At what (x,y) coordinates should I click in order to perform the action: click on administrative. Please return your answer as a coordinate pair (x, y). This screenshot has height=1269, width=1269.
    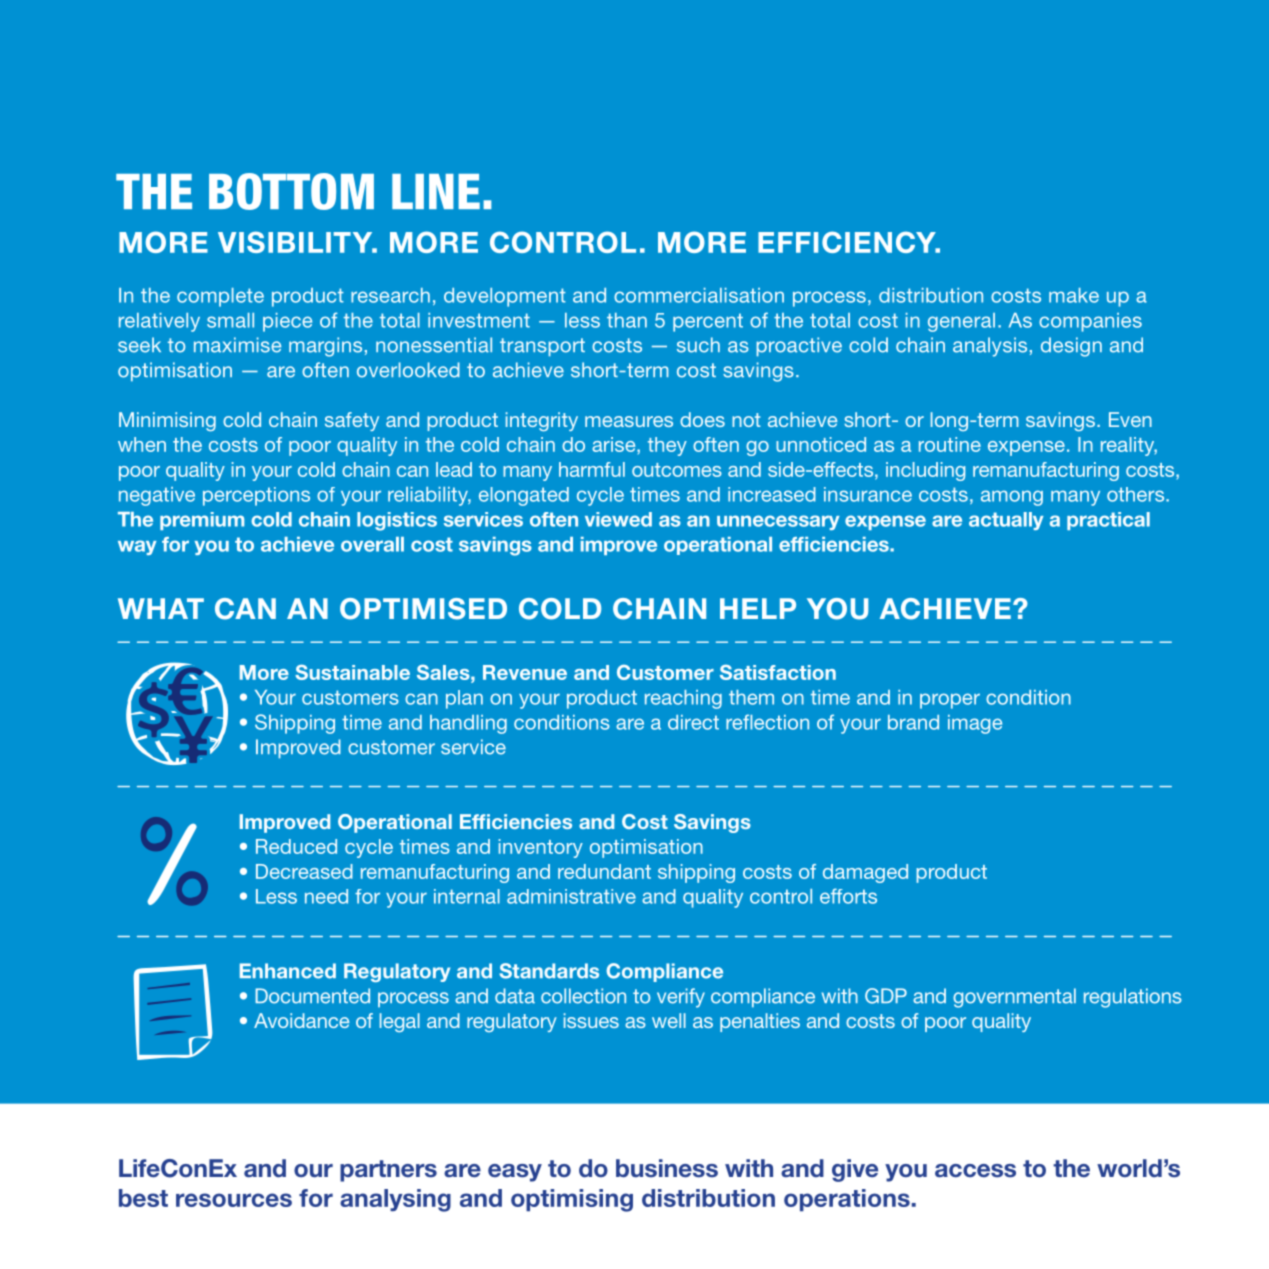
    Looking at the image, I should click on (571, 896).
